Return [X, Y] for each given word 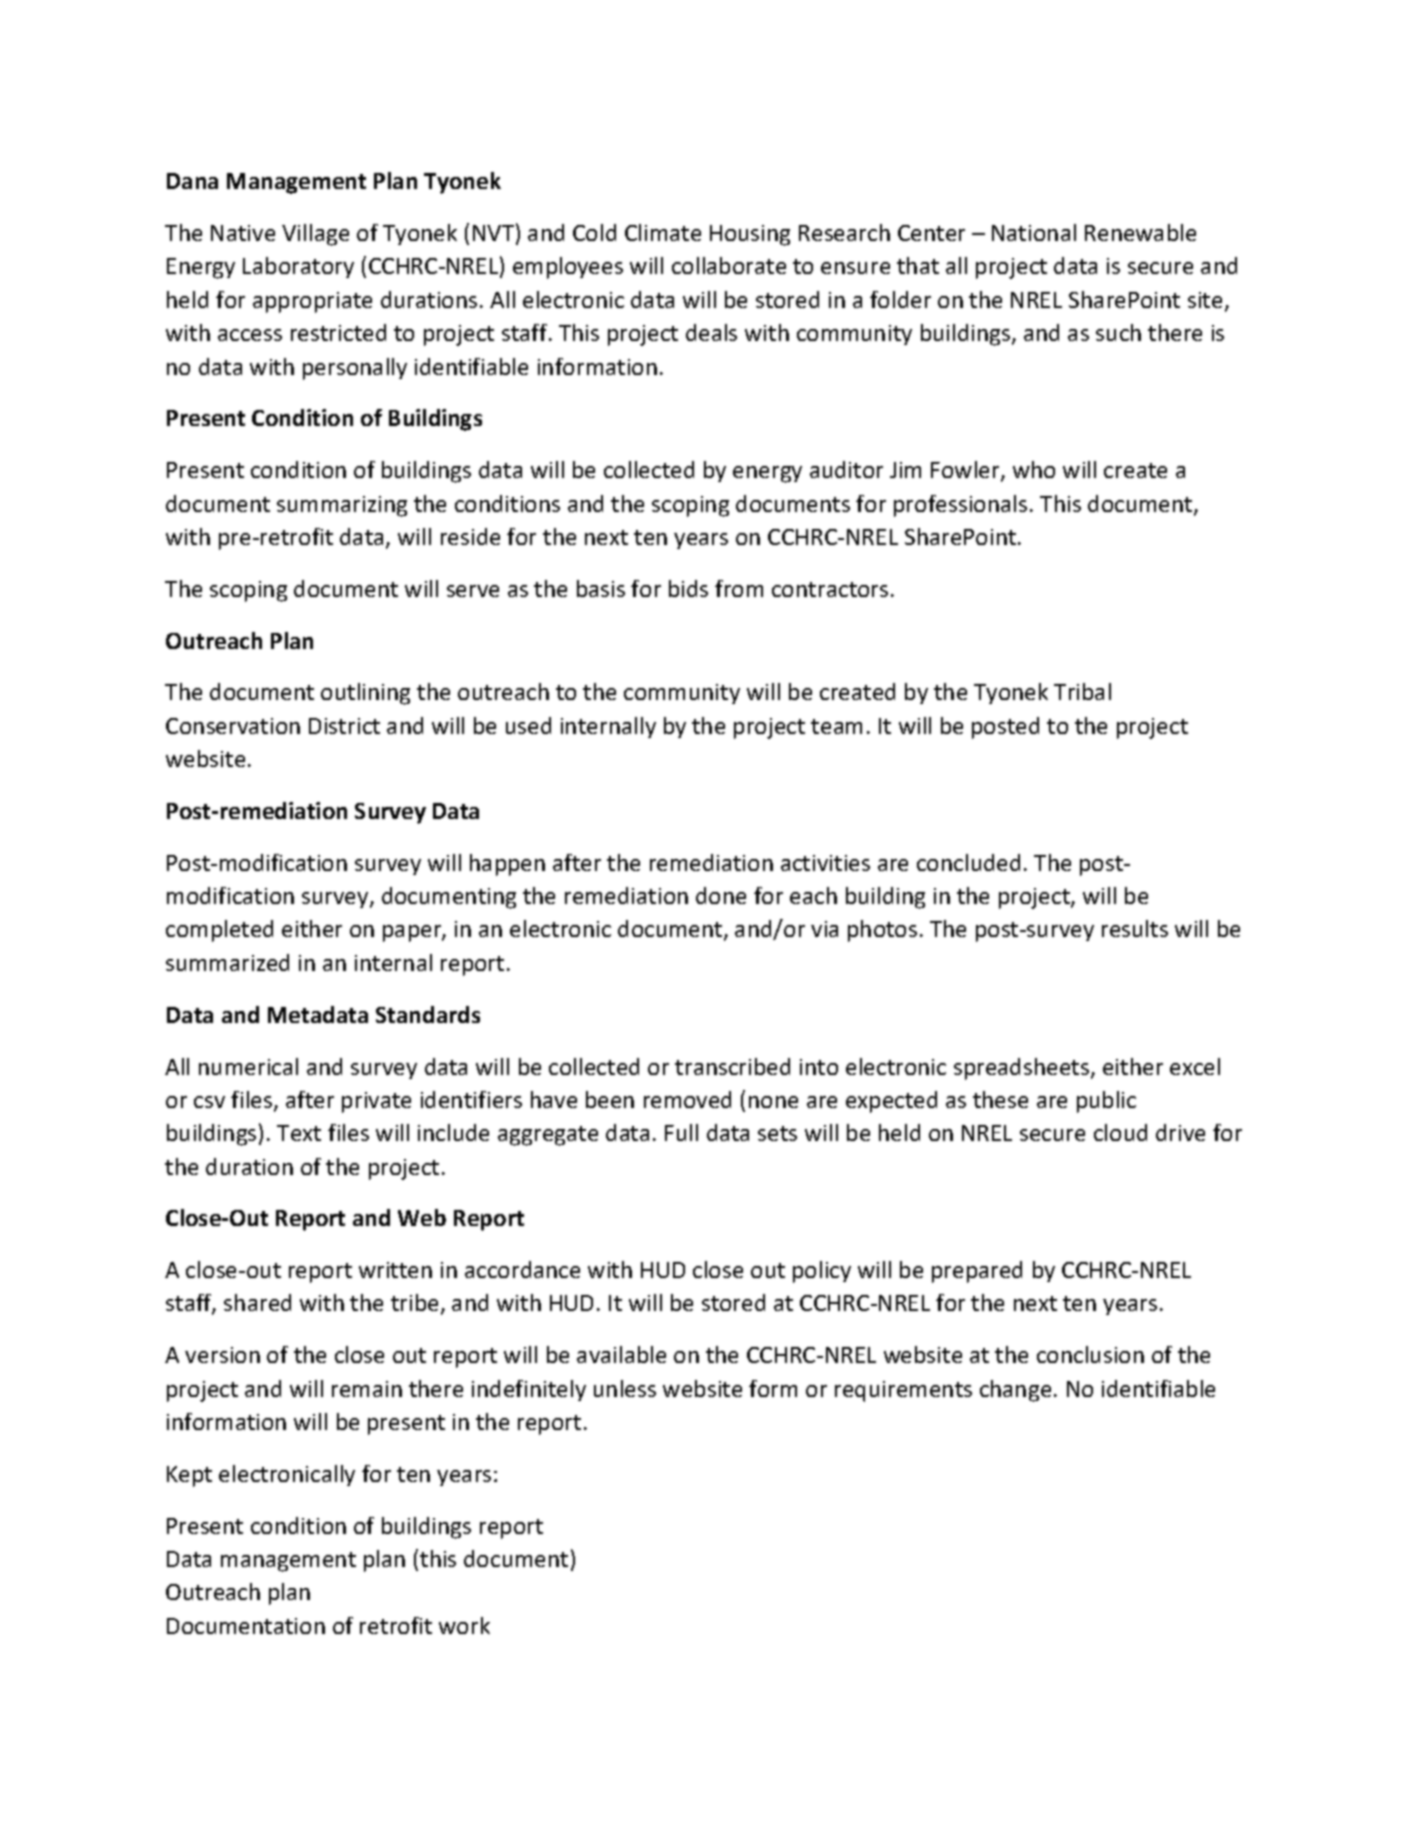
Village [315, 235]
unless [625, 1388]
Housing [750, 235]
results [1135, 928]
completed [219, 931]
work [464, 1625]
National [1034, 232]
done [721, 895]
